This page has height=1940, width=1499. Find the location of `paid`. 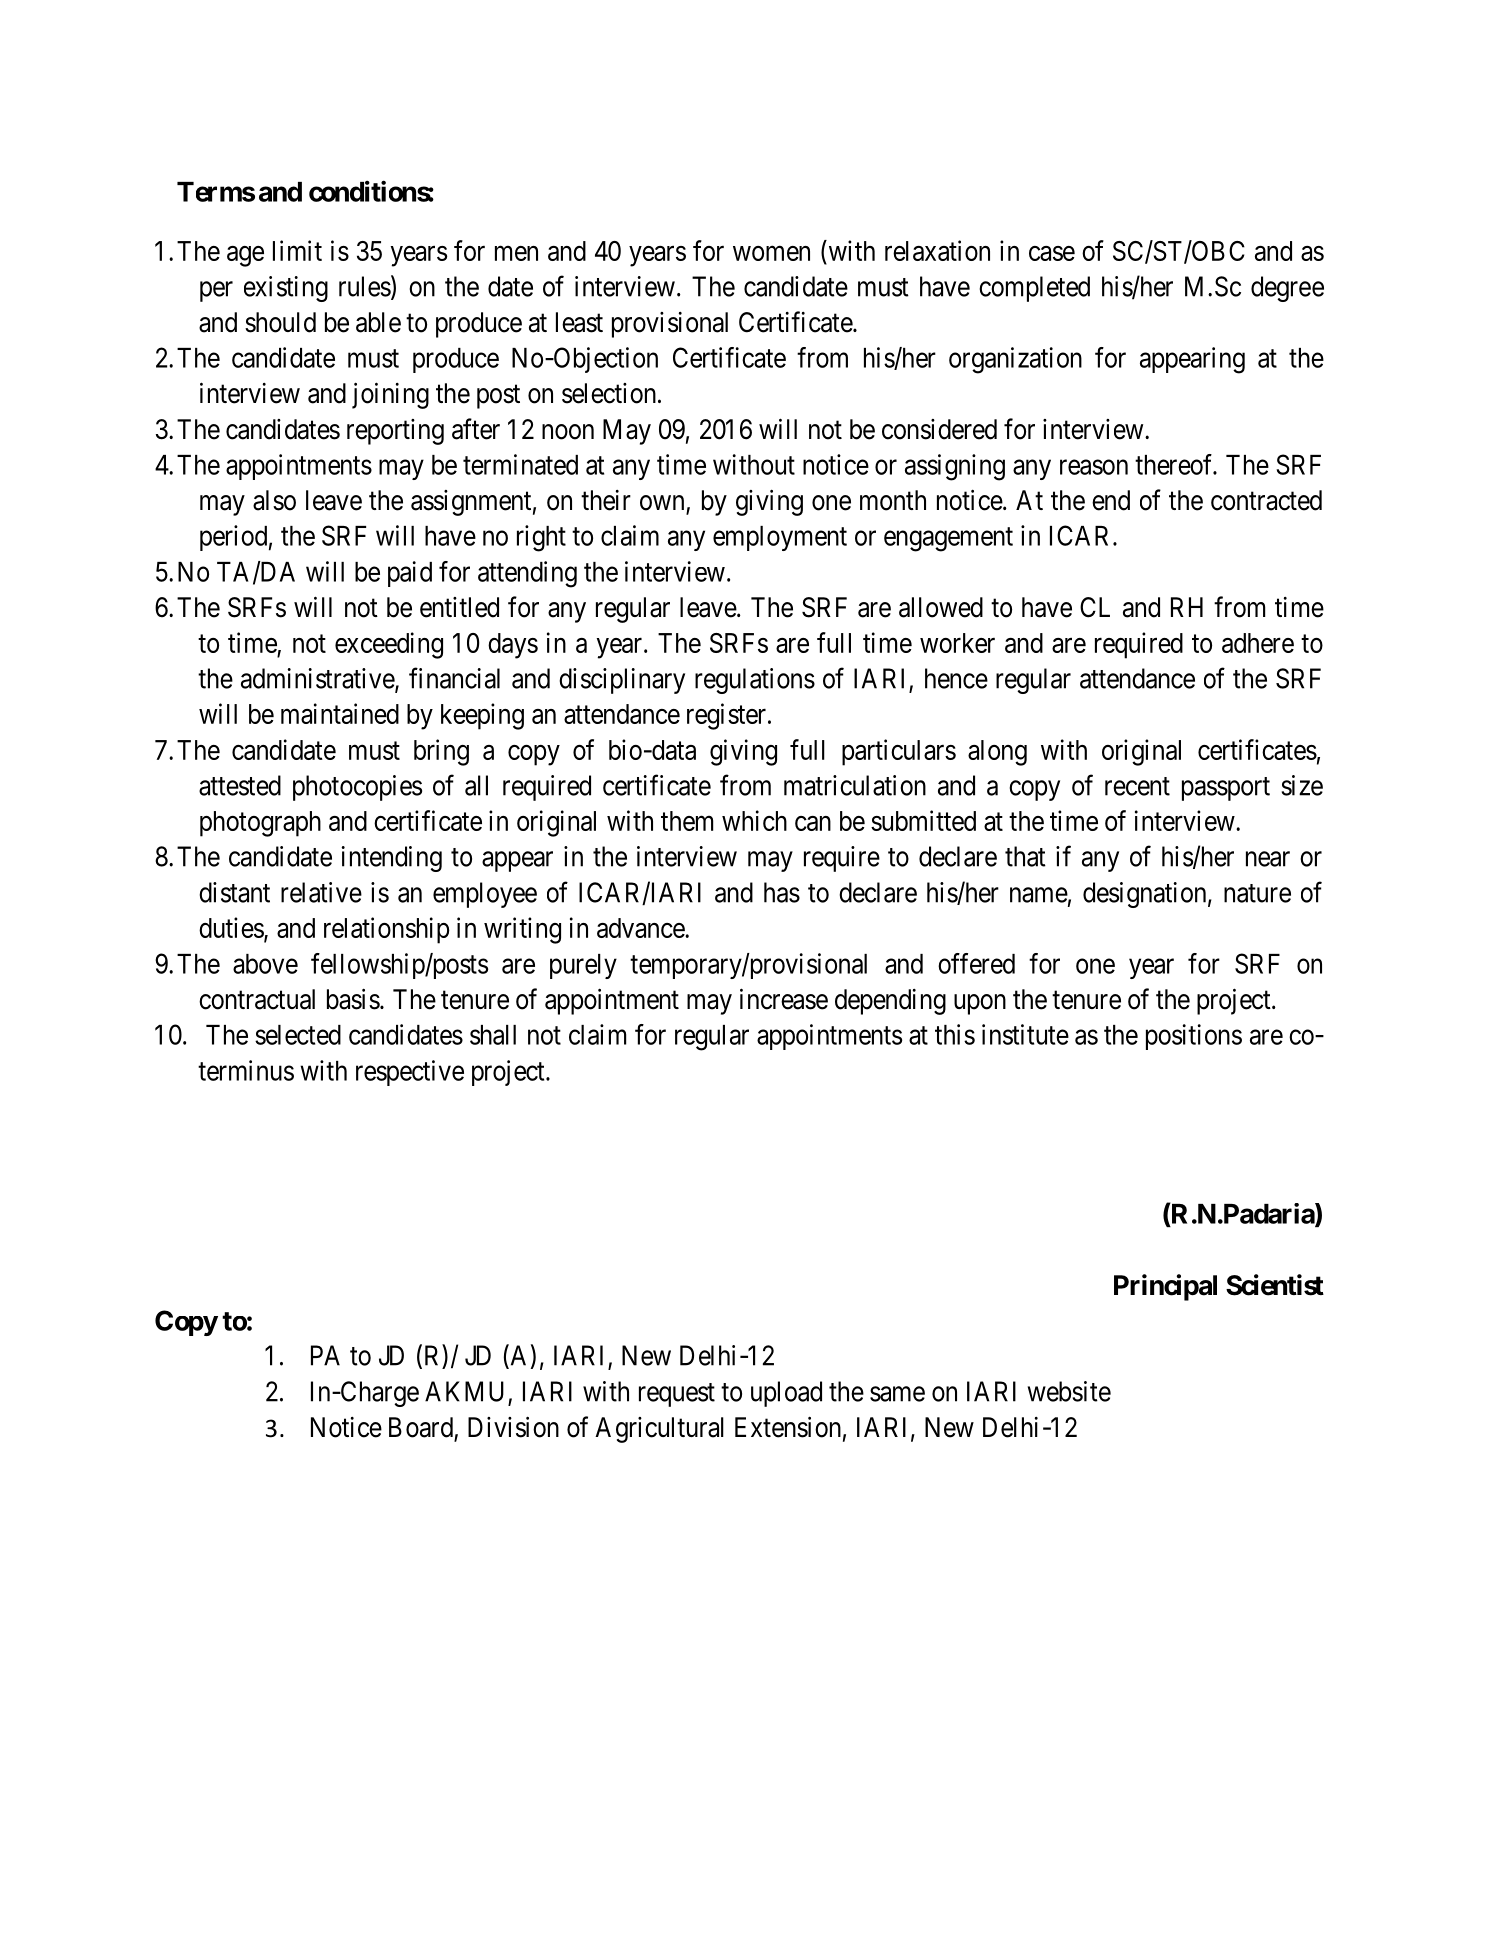

paid is located at coordinates (410, 574).
